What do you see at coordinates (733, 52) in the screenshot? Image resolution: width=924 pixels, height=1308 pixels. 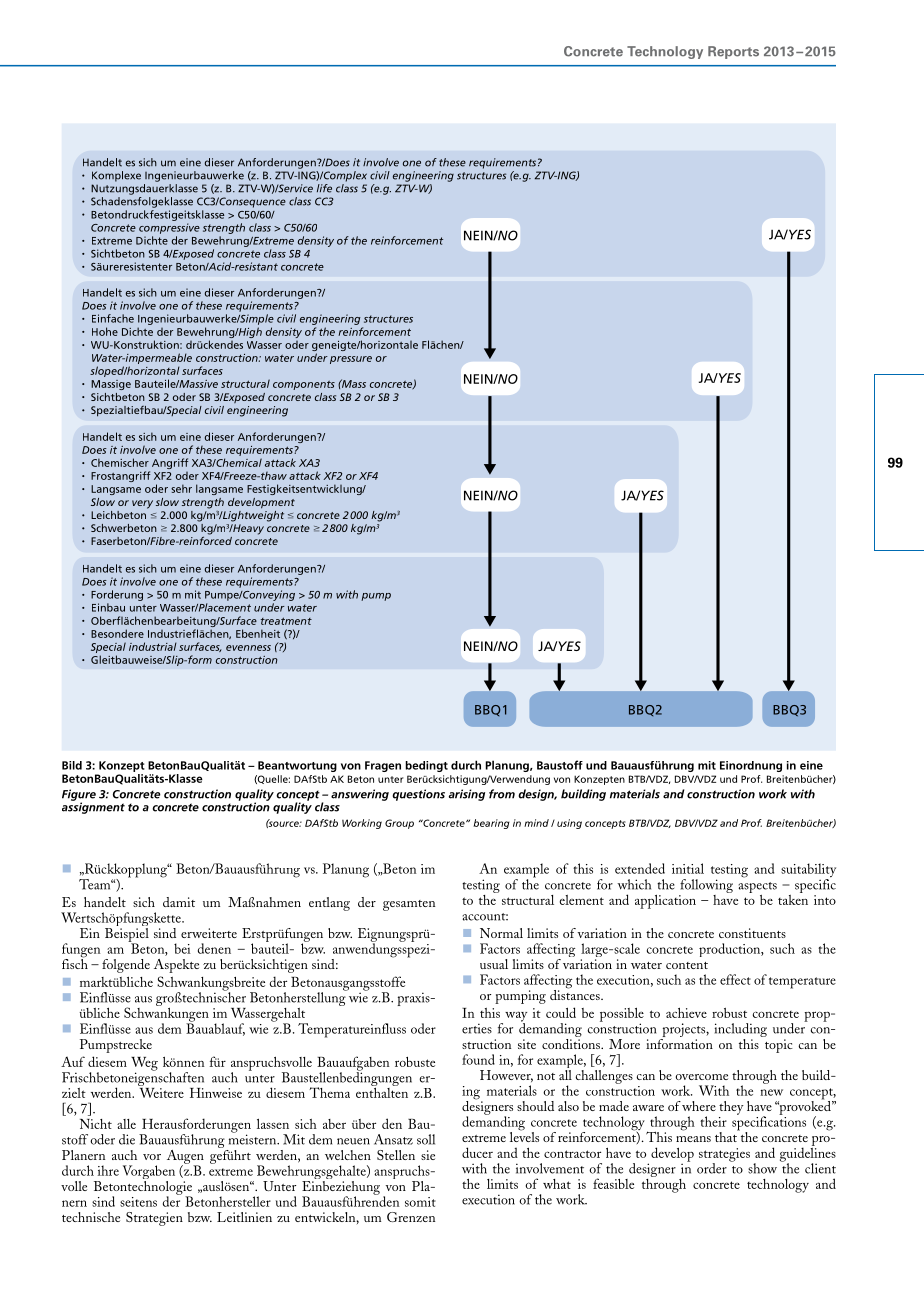 I see `Reports` at bounding box center [733, 52].
